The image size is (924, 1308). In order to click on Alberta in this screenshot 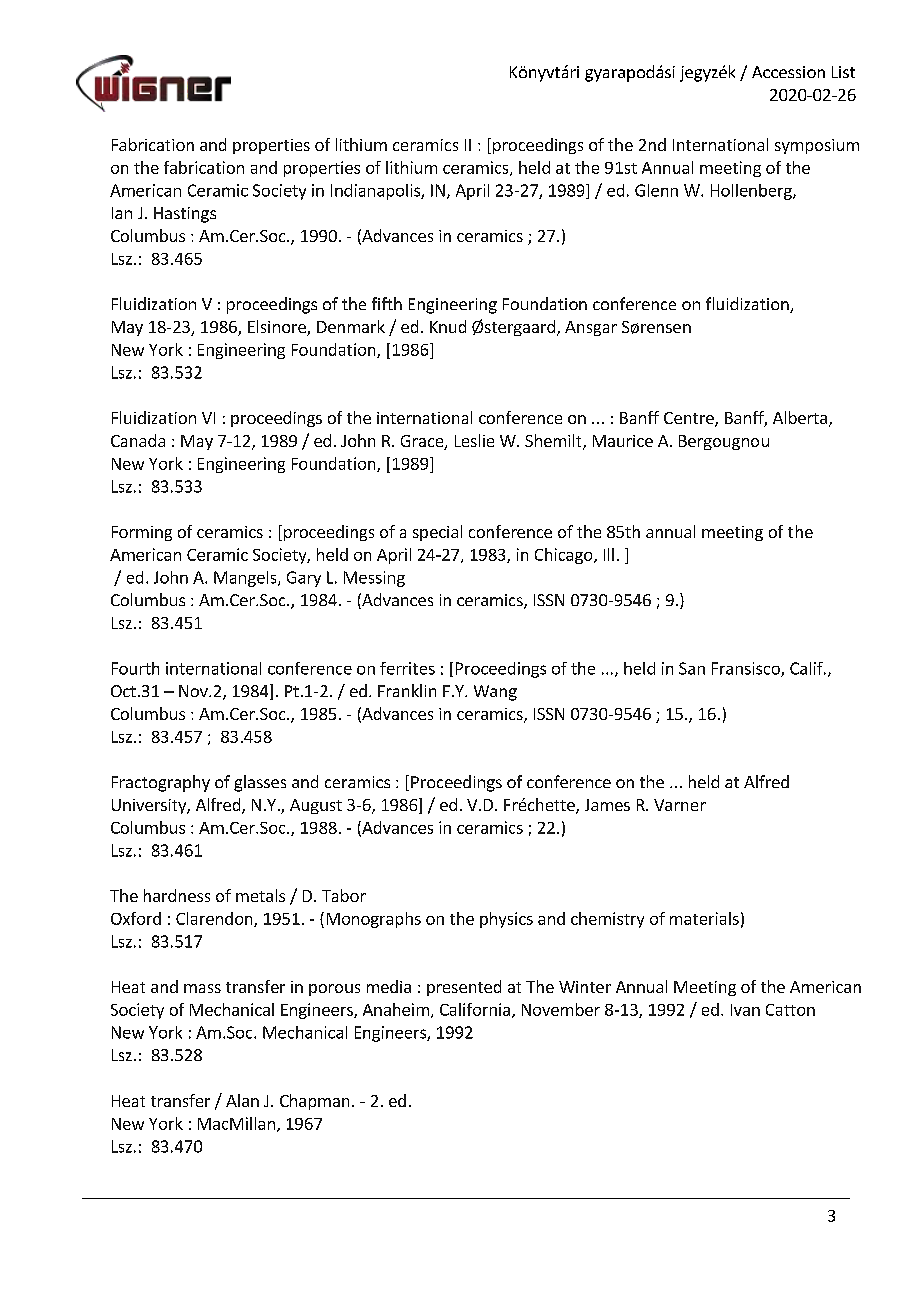, I will do `click(800, 417)`.
